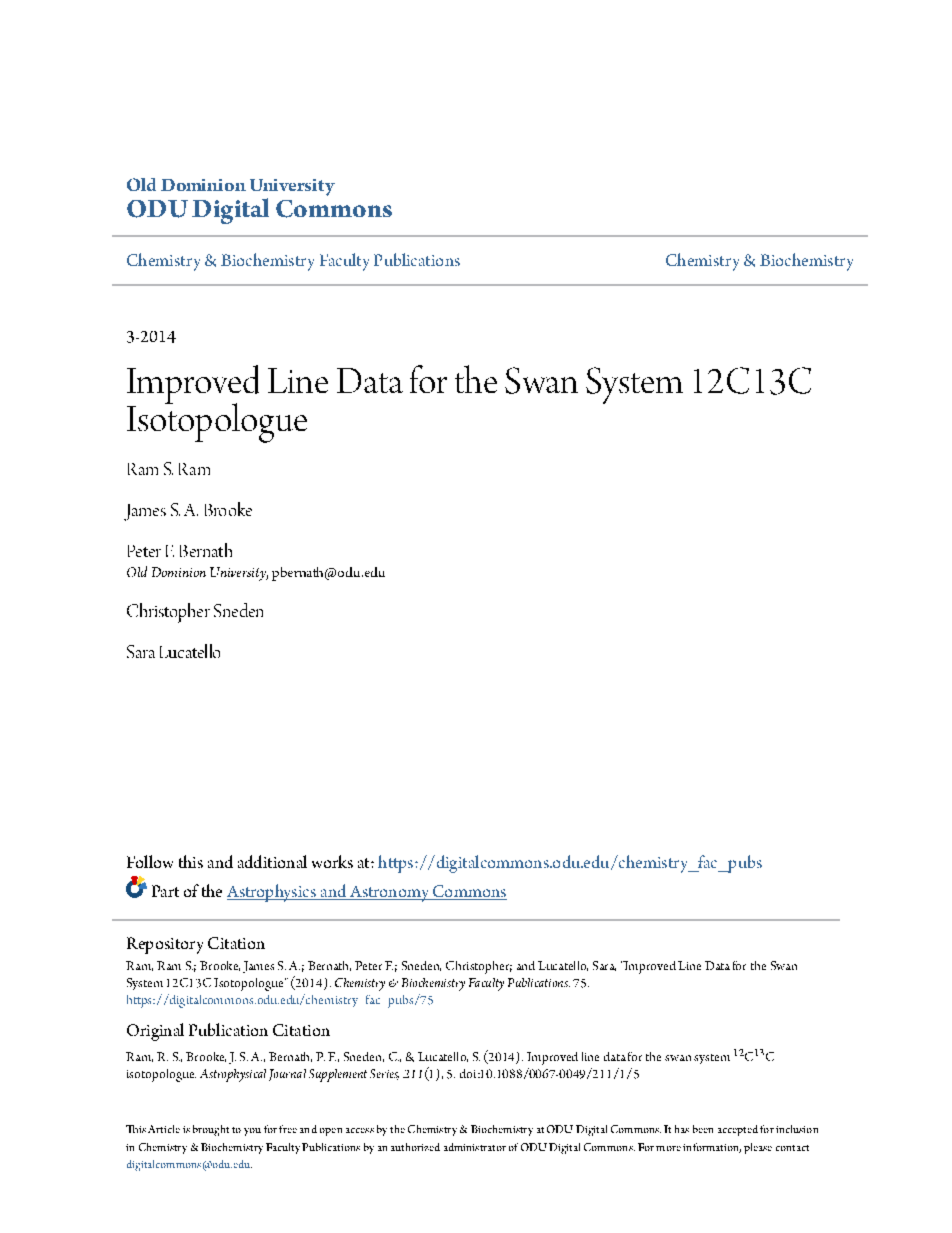  I want to click on Series, so click(384, 1074).
